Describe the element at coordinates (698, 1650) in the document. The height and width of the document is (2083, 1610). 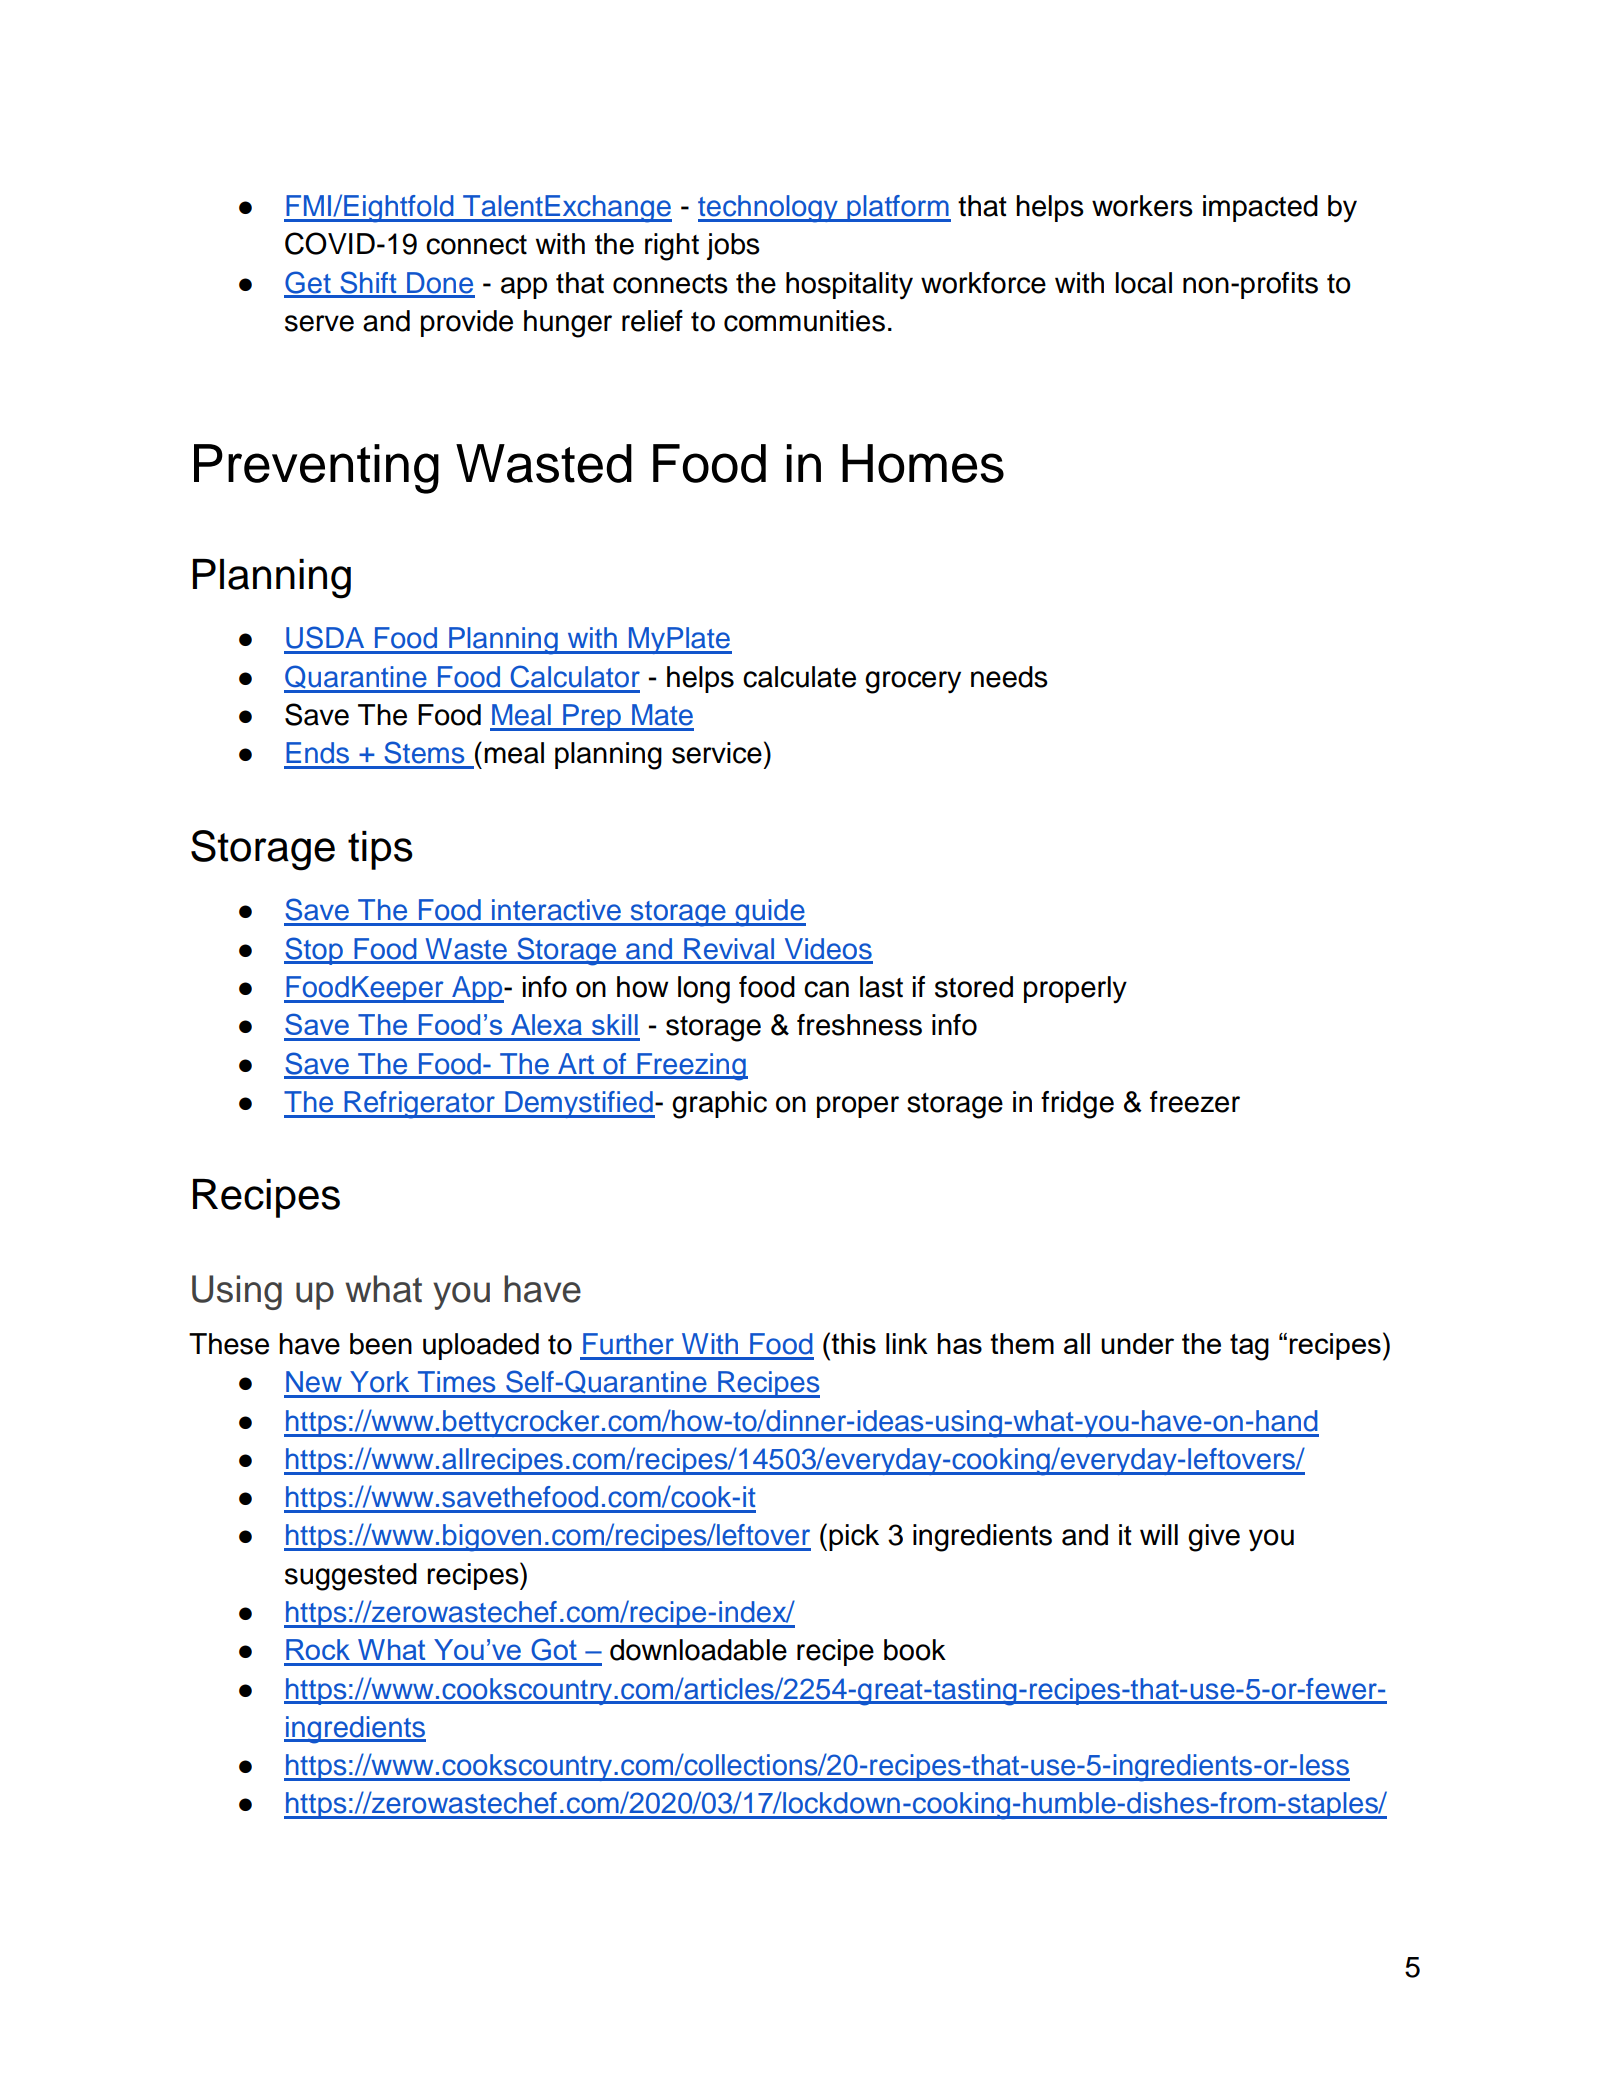
I see `downloadable` at that location.
